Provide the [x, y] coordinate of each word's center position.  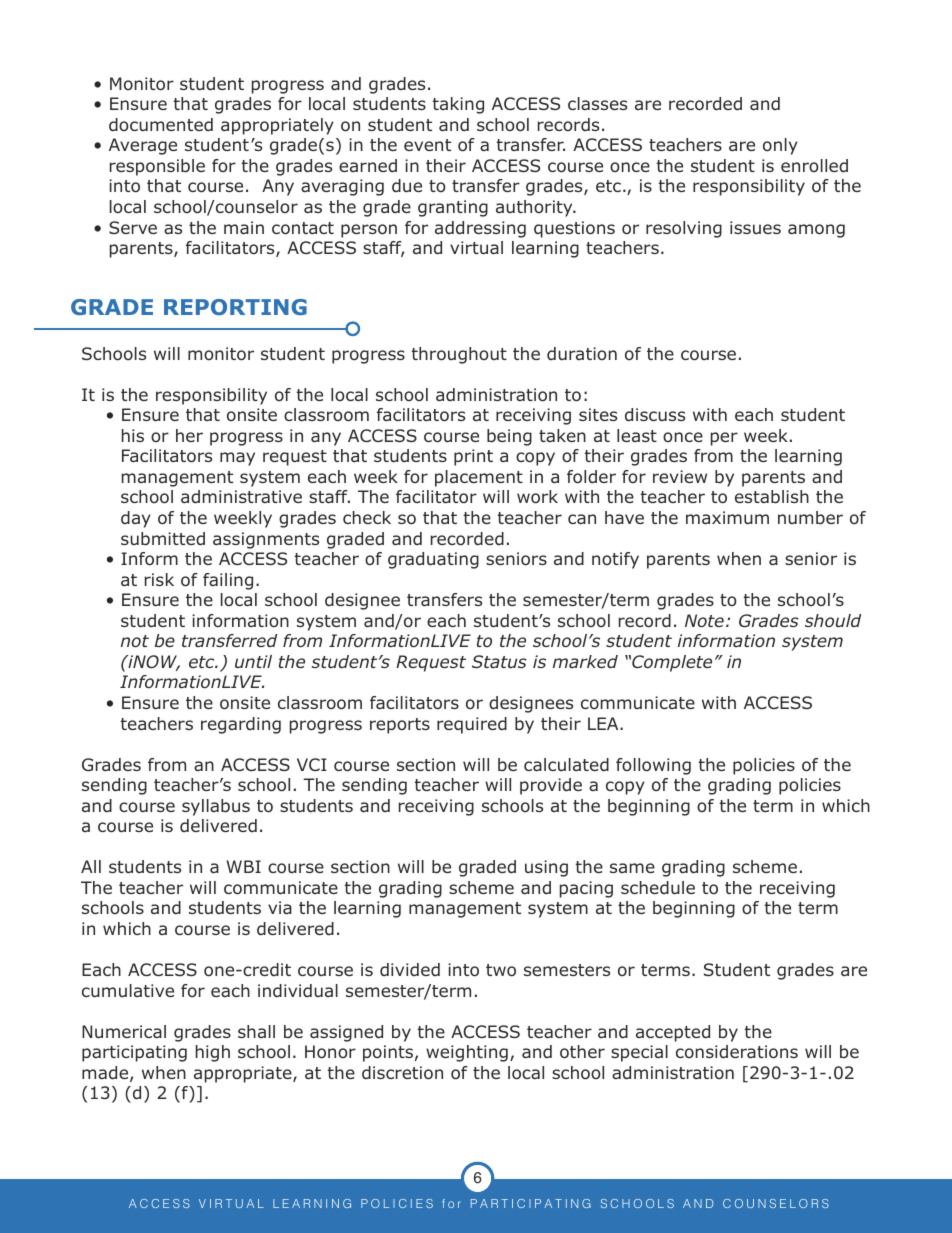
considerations [737, 1052]
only [780, 146]
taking [458, 105]
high [213, 1053]
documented [161, 124]
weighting [467, 1053]
